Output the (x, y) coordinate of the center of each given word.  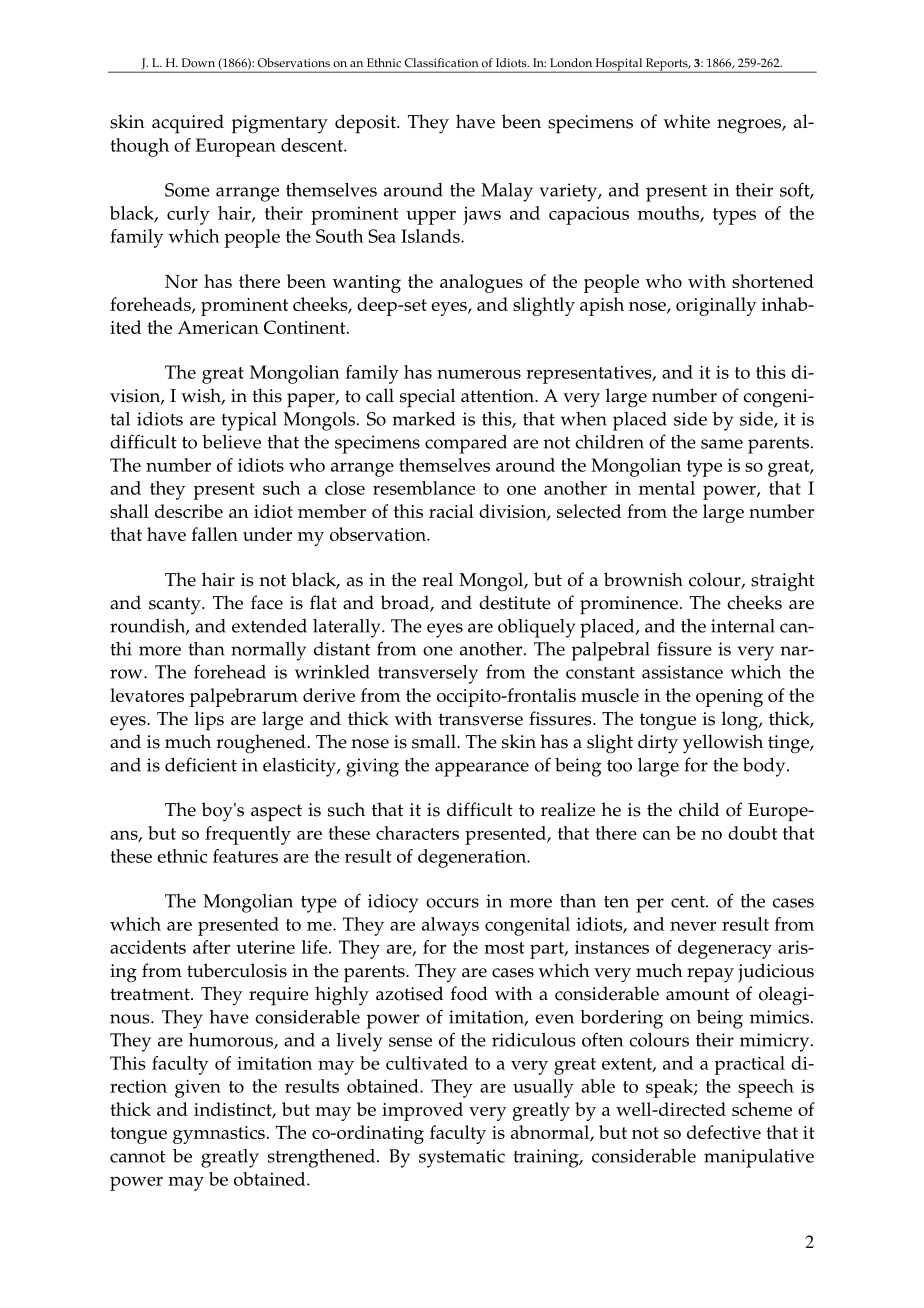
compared (466, 444)
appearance (482, 769)
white (686, 121)
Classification (441, 63)
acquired (188, 124)
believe (231, 442)
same (722, 444)
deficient (201, 764)
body (765, 767)
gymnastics (219, 1135)
